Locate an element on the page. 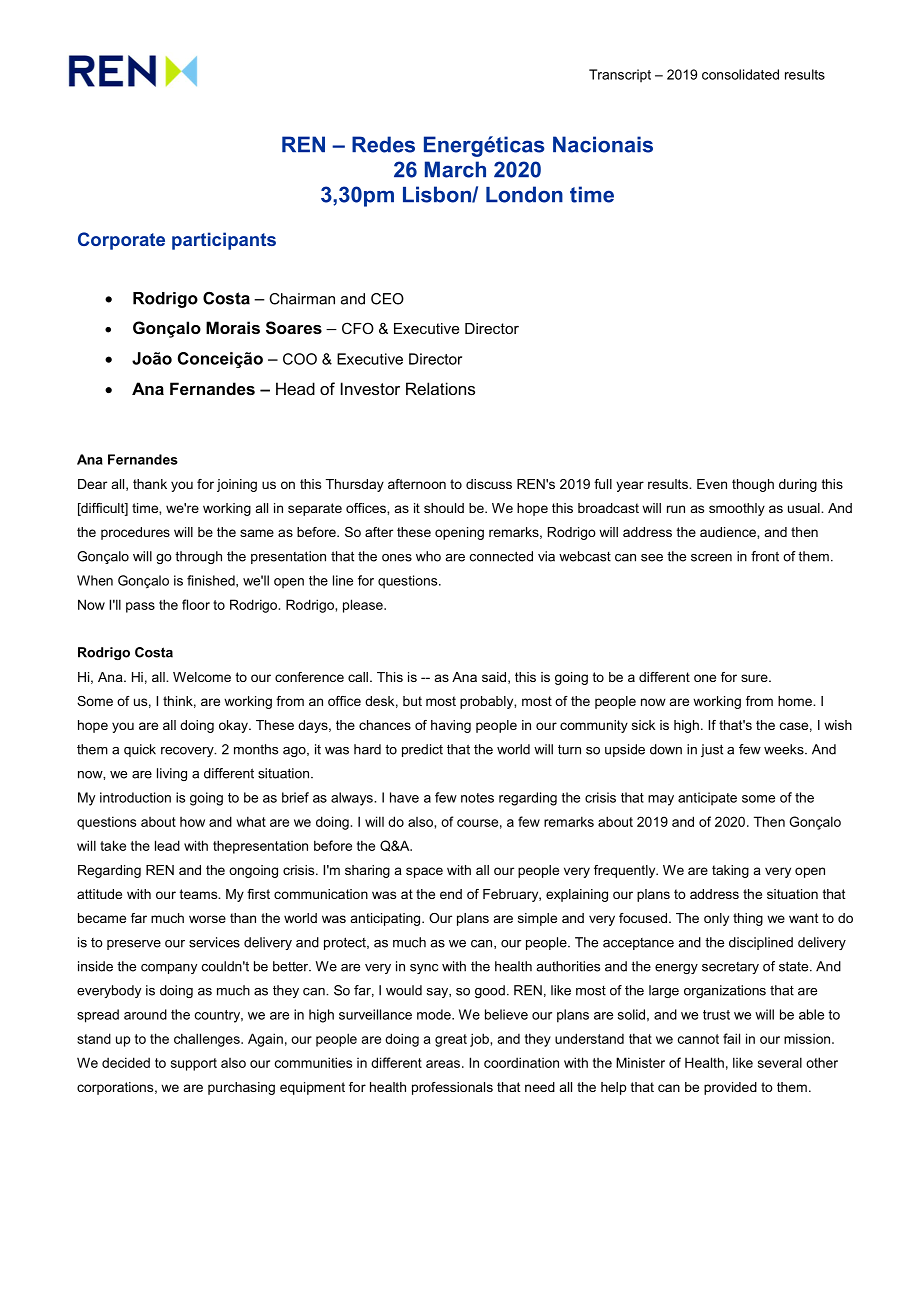  finished is located at coordinates (212, 580).
